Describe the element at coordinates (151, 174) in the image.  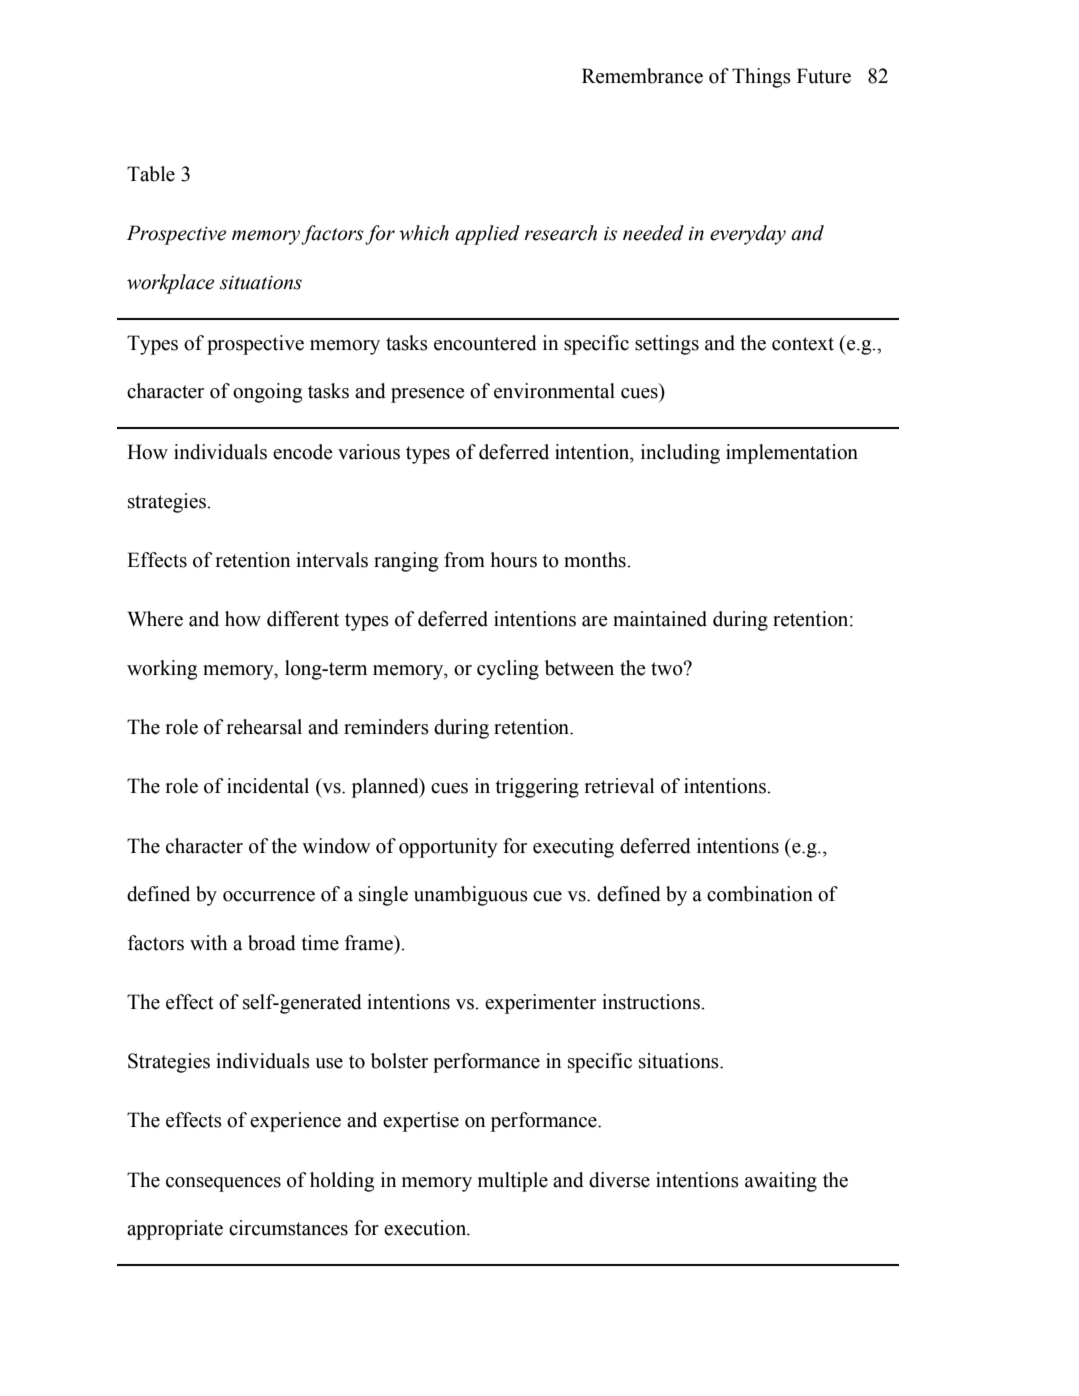
I see `Table` at that location.
